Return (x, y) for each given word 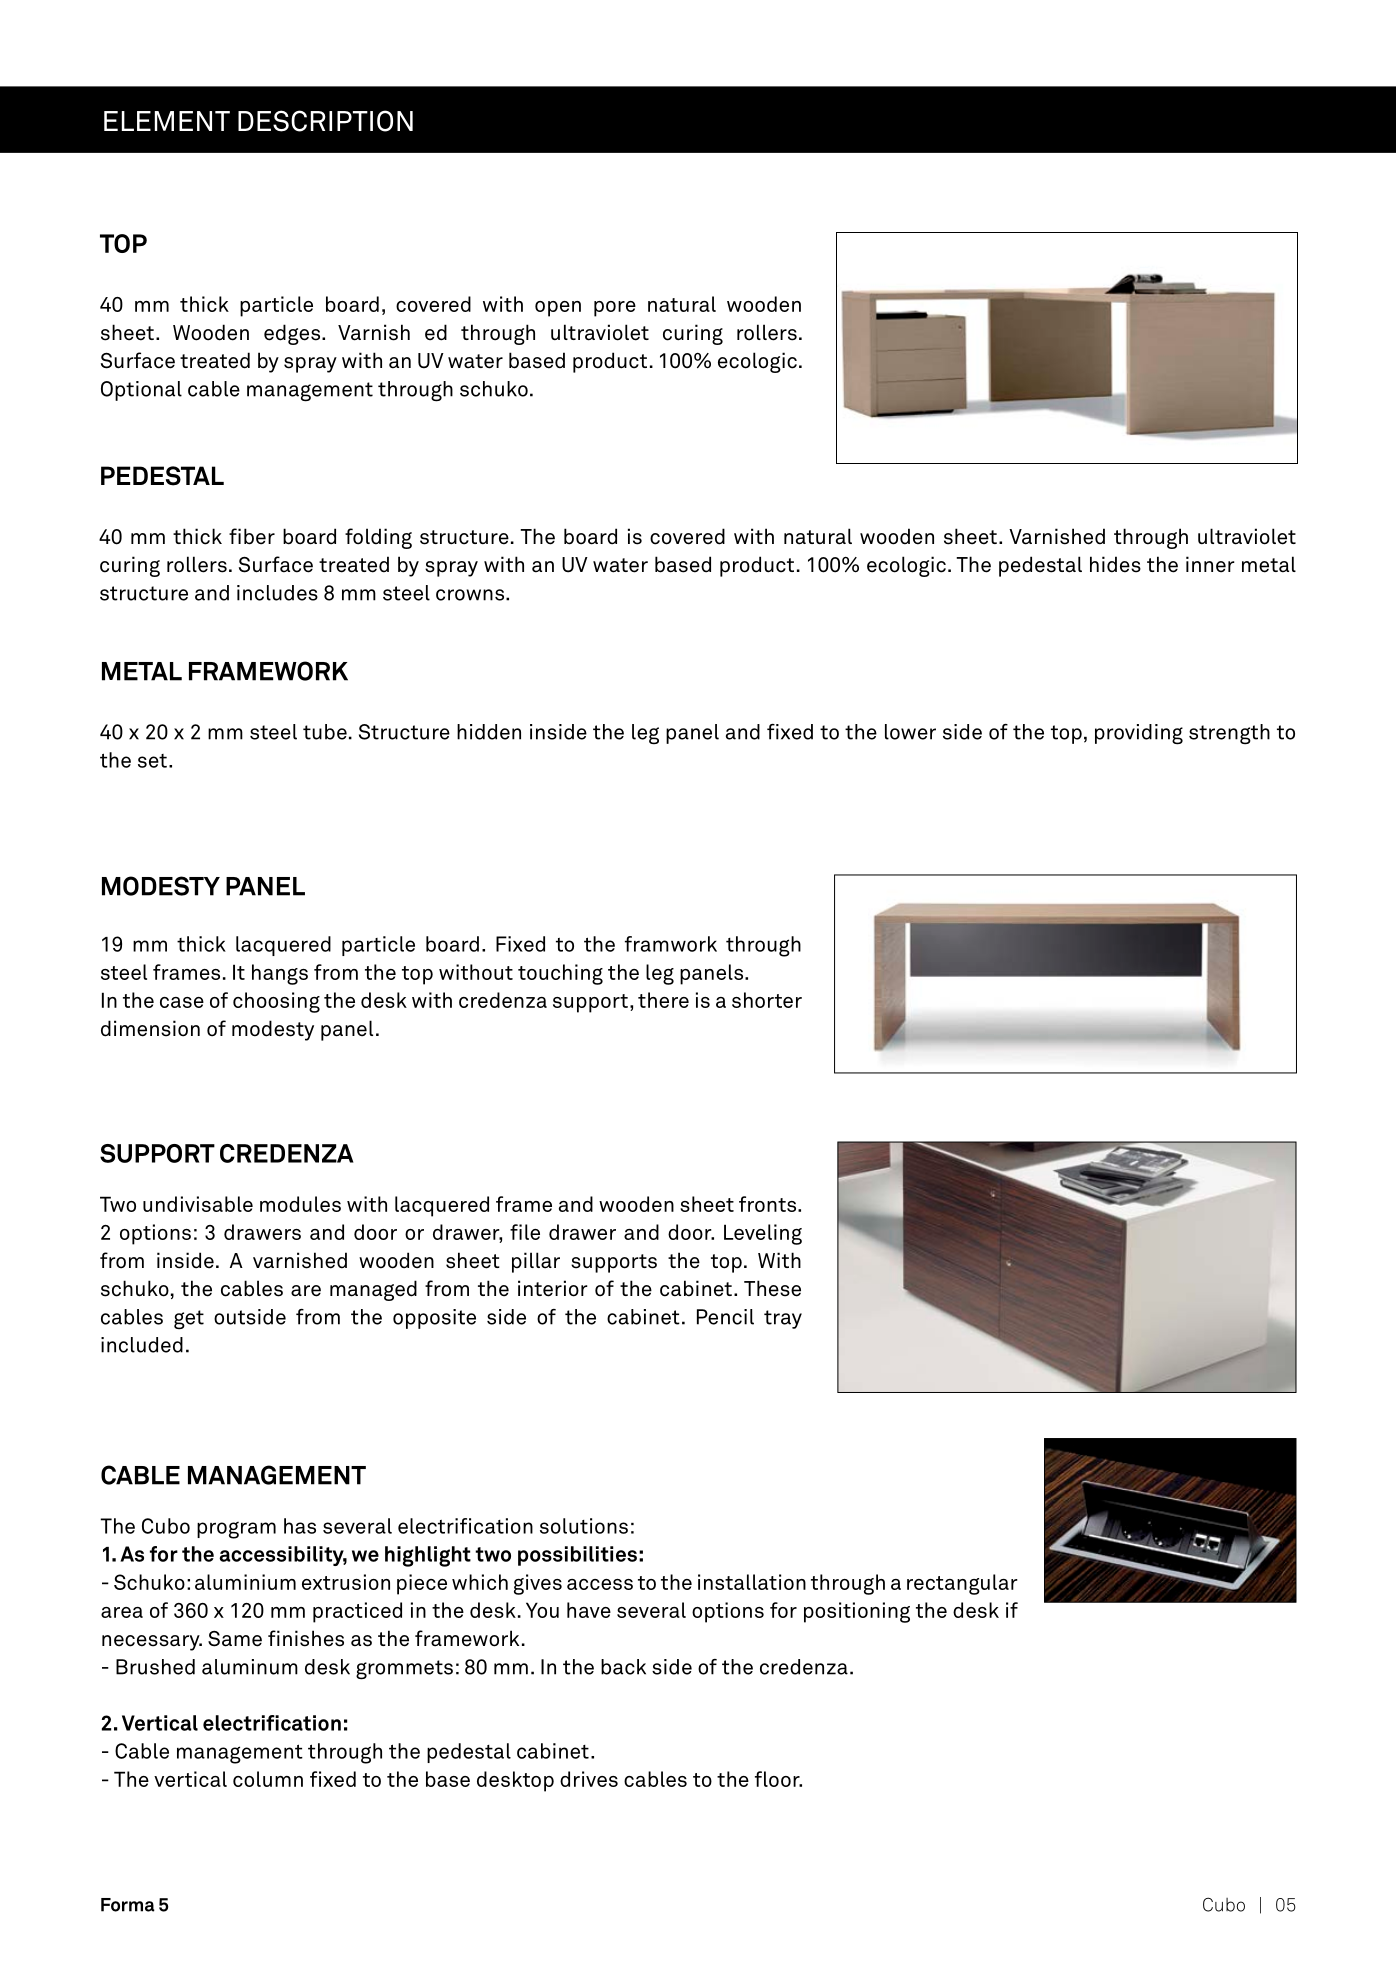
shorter (767, 1000)
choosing (276, 1002)
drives (589, 1779)
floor (778, 1779)
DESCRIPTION (325, 121)
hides (1115, 564)
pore (615, 309)
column (268, 1779)
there (663, 1000)
